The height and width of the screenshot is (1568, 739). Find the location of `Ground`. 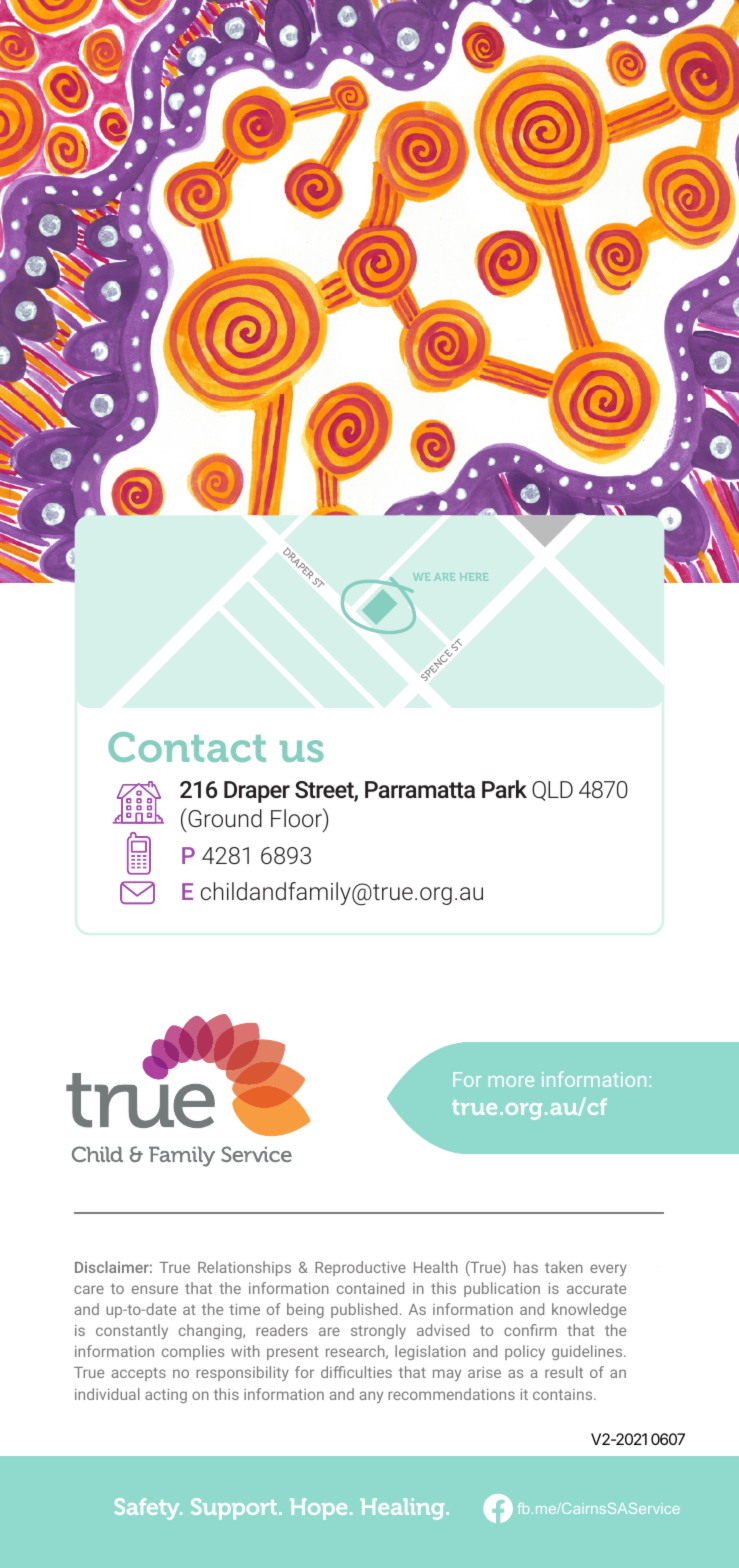

Ground is located at coordinates (224, 817).
